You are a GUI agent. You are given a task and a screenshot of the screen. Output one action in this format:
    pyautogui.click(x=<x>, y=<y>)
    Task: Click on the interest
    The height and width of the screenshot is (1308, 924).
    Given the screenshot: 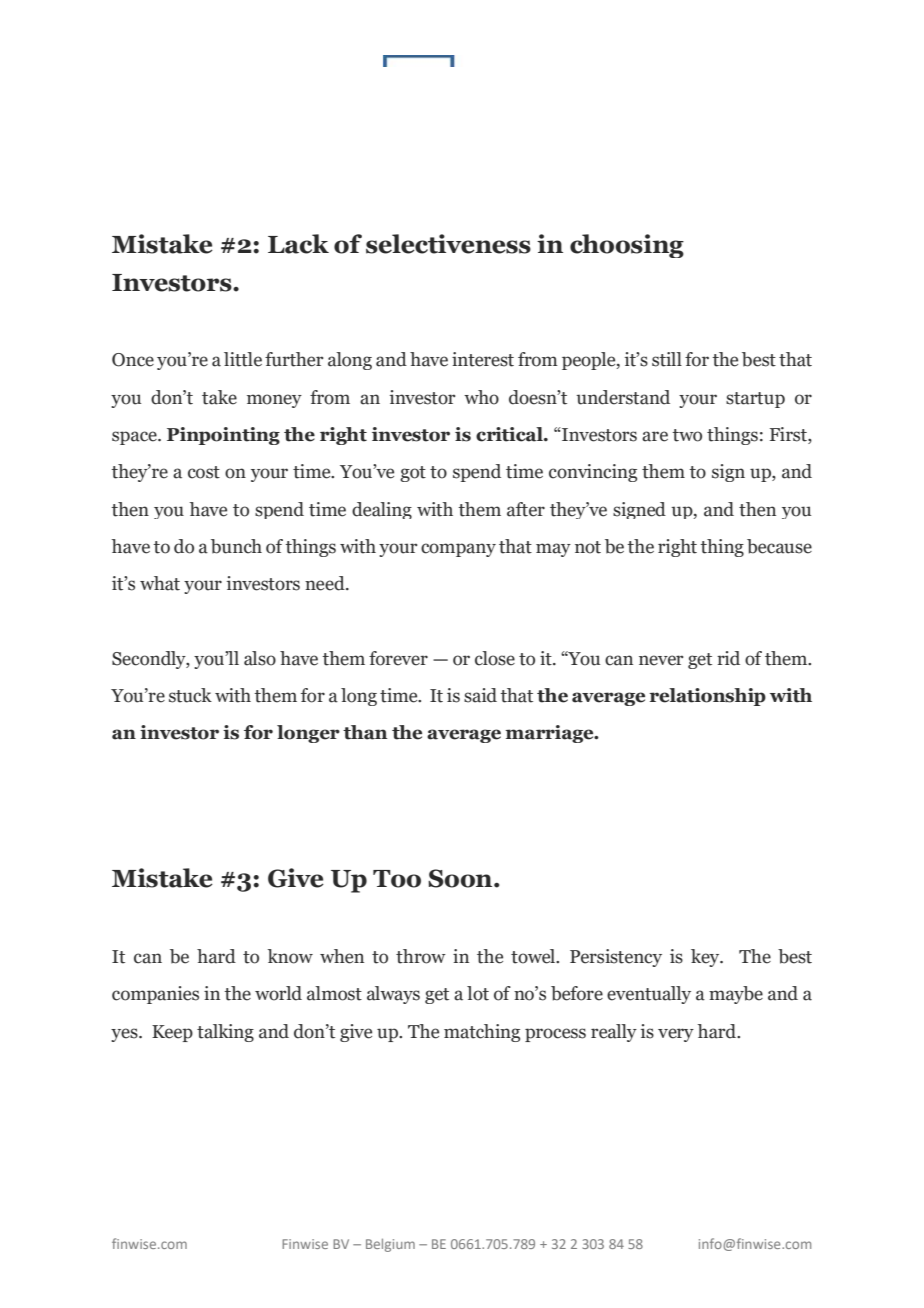 What is the action you would take?
    pyautogui.click(x=483, y=359)
